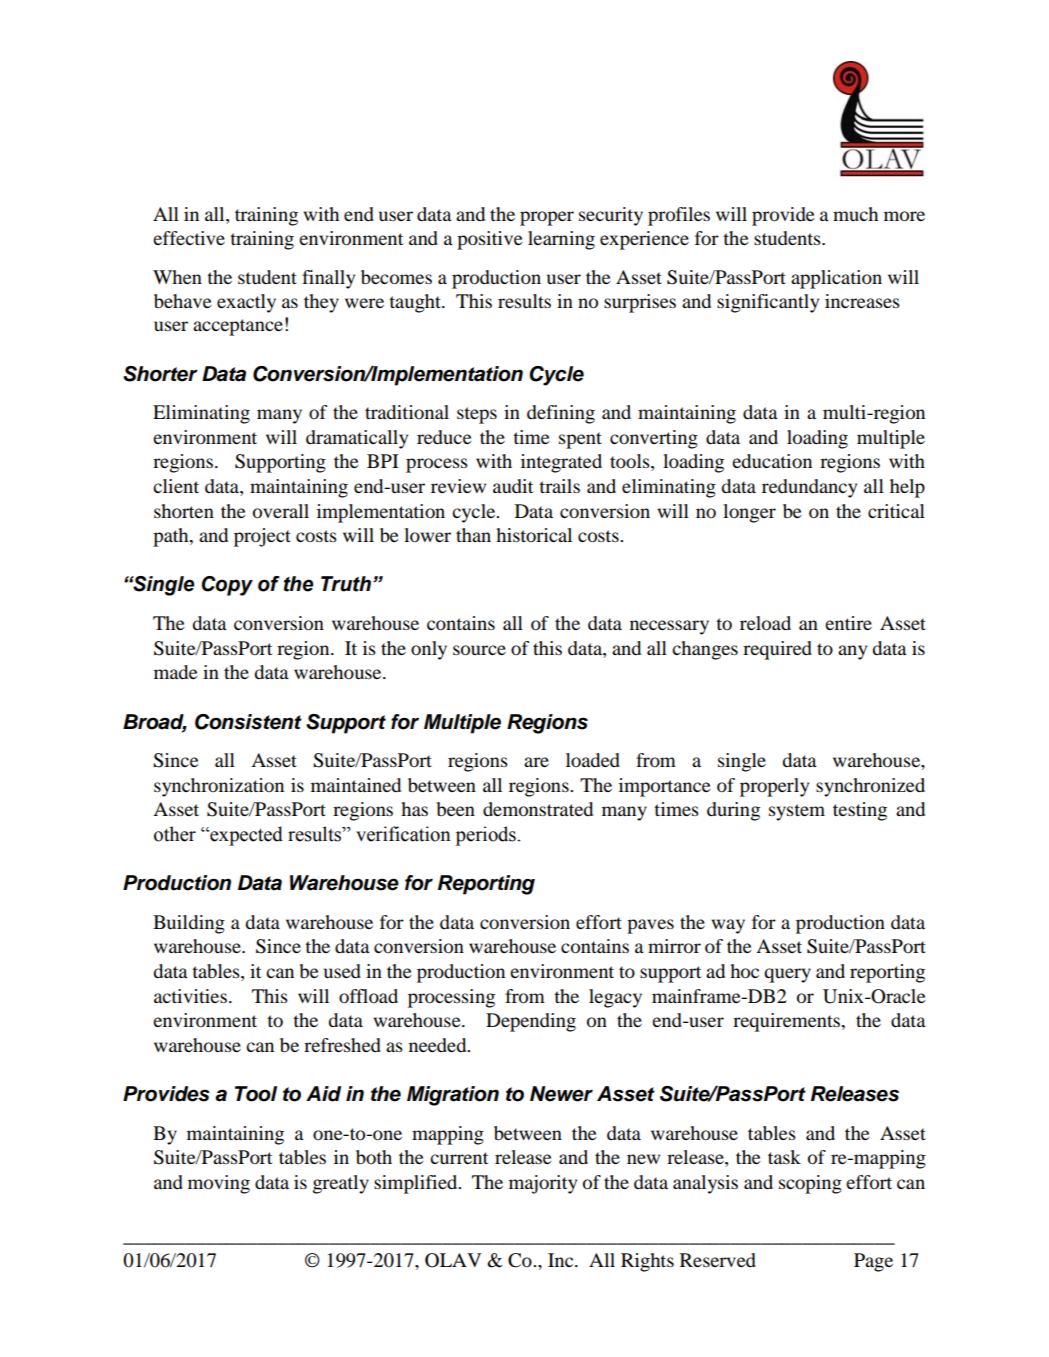  What do you see at coordinates (219, 1184) in the screenshot?
I see `moving` at bounding box center [219, 1184].
